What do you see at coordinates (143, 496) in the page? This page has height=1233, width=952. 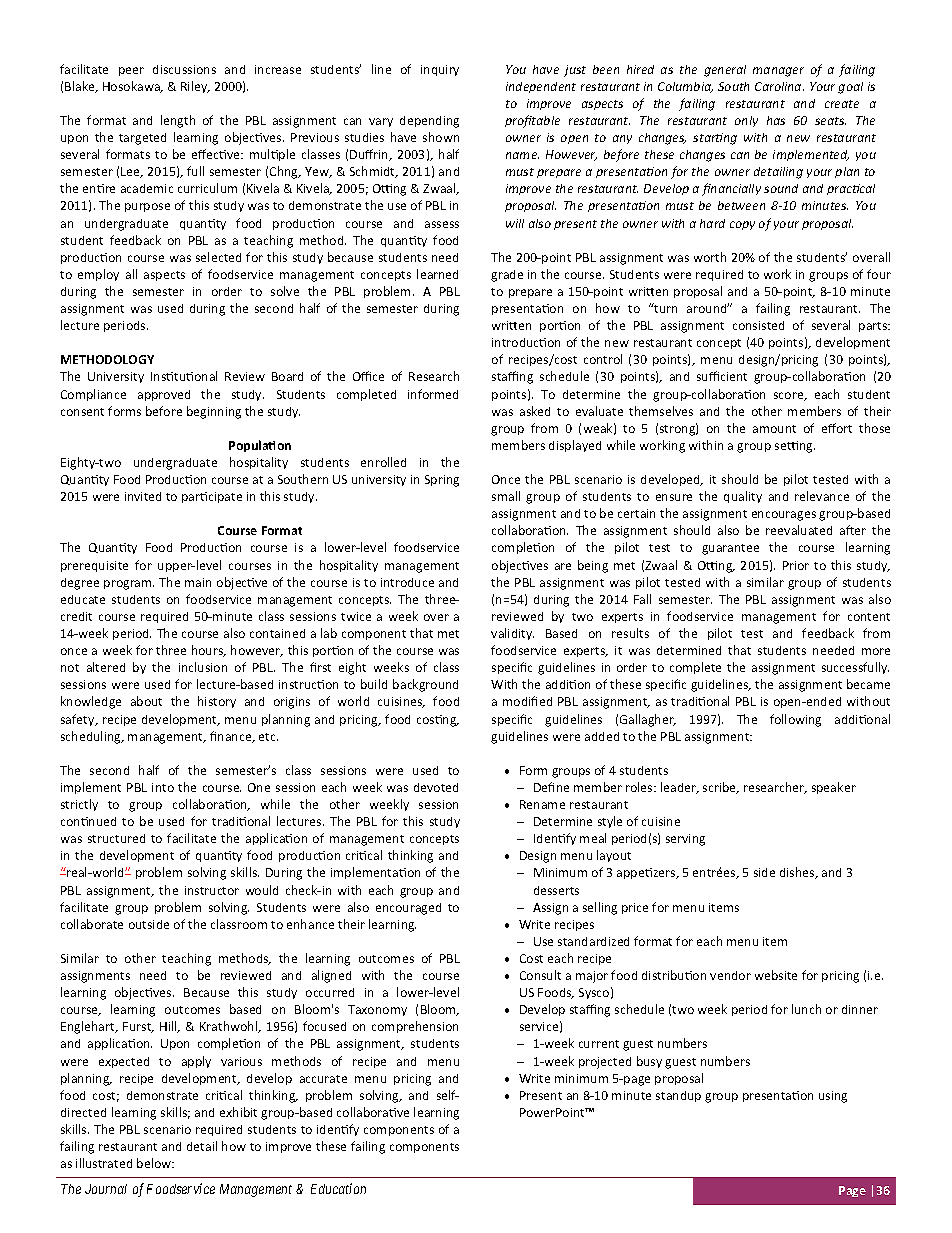 I see `invited` at bounding box center [143, 496].
